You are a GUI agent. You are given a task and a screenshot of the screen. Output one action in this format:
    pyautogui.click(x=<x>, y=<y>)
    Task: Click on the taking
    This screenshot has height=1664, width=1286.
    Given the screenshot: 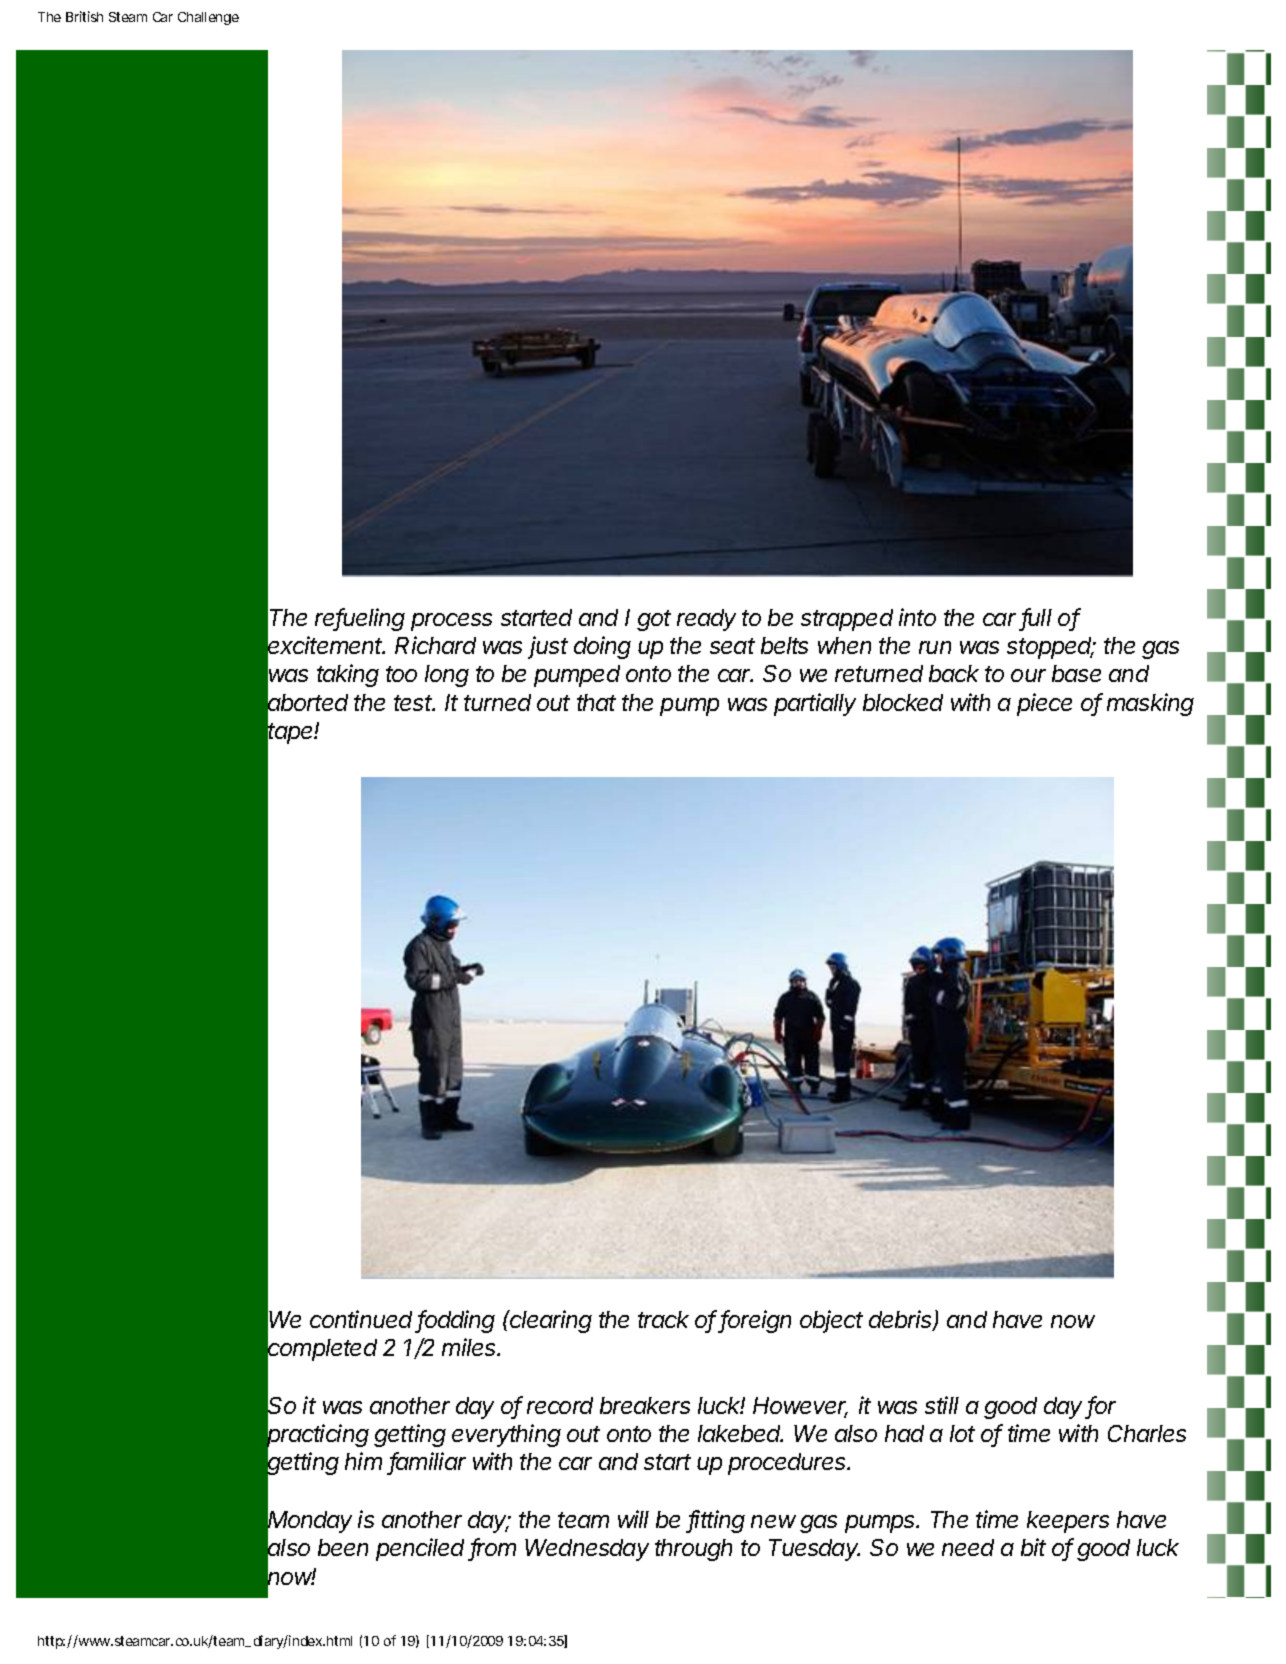 What is the action you would take?
    pyautogui.click(x=348, y=675)
